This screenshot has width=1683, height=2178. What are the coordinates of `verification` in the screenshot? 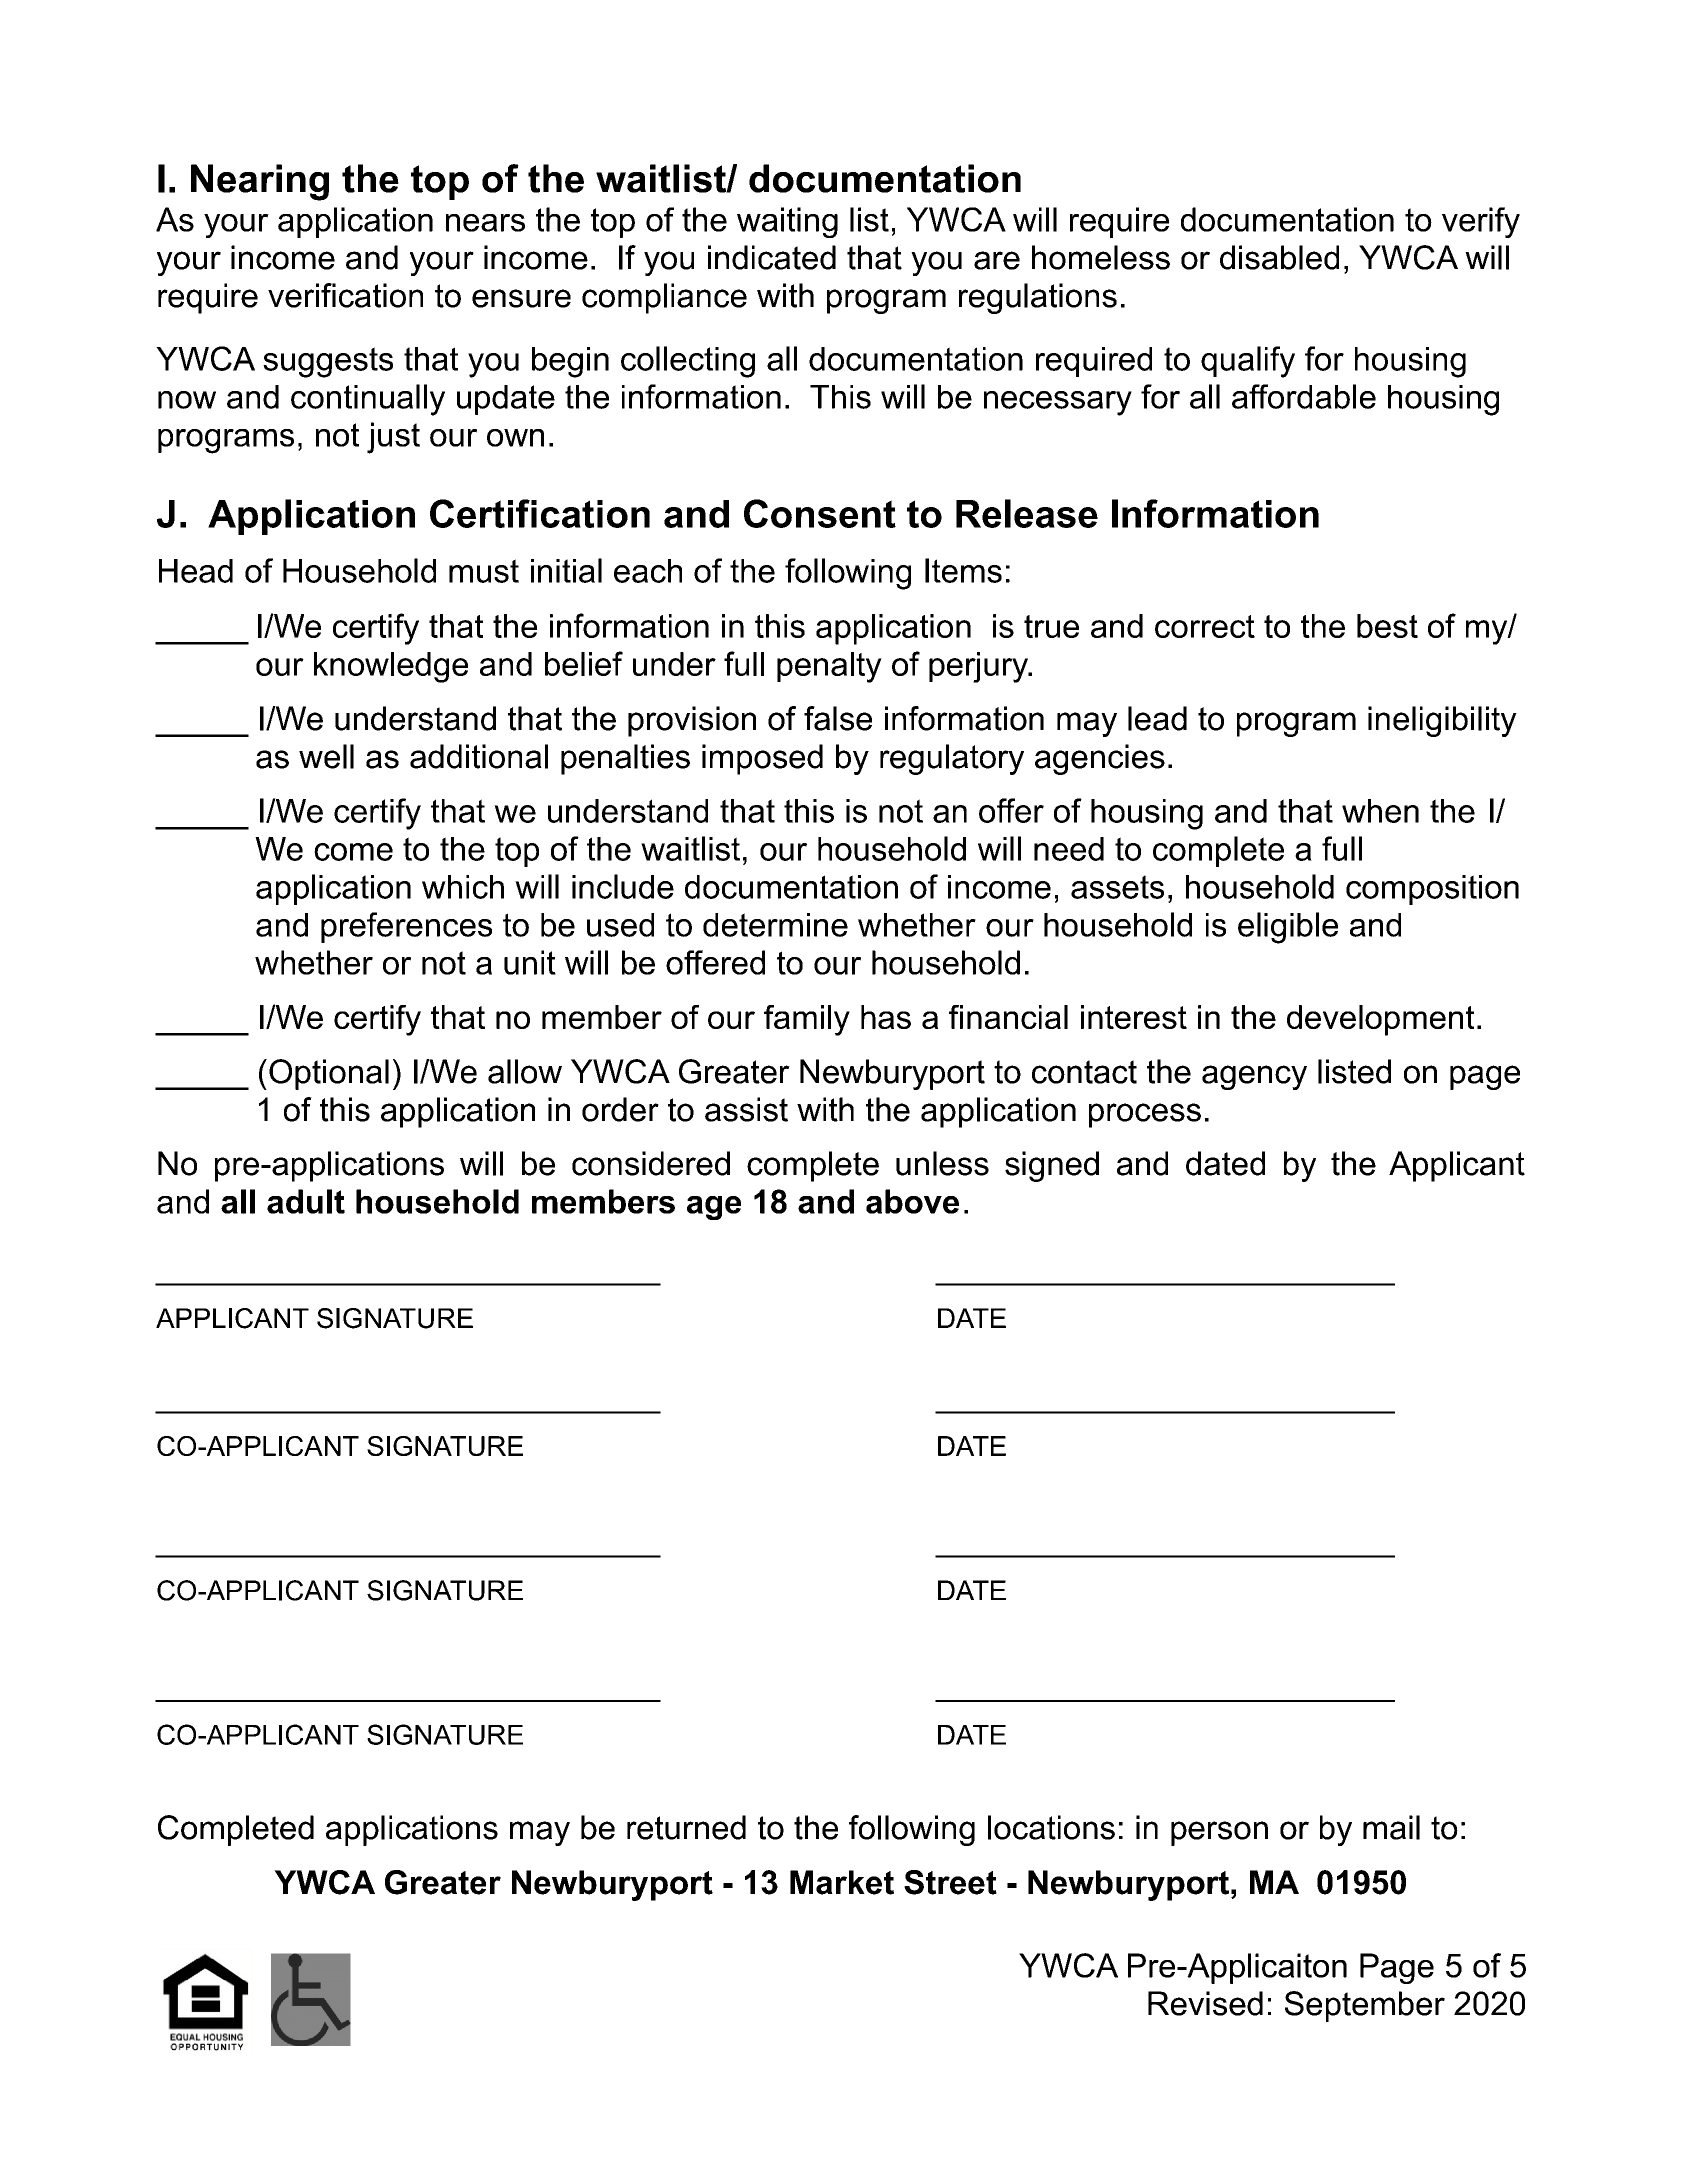 It's located at (345, 295).
